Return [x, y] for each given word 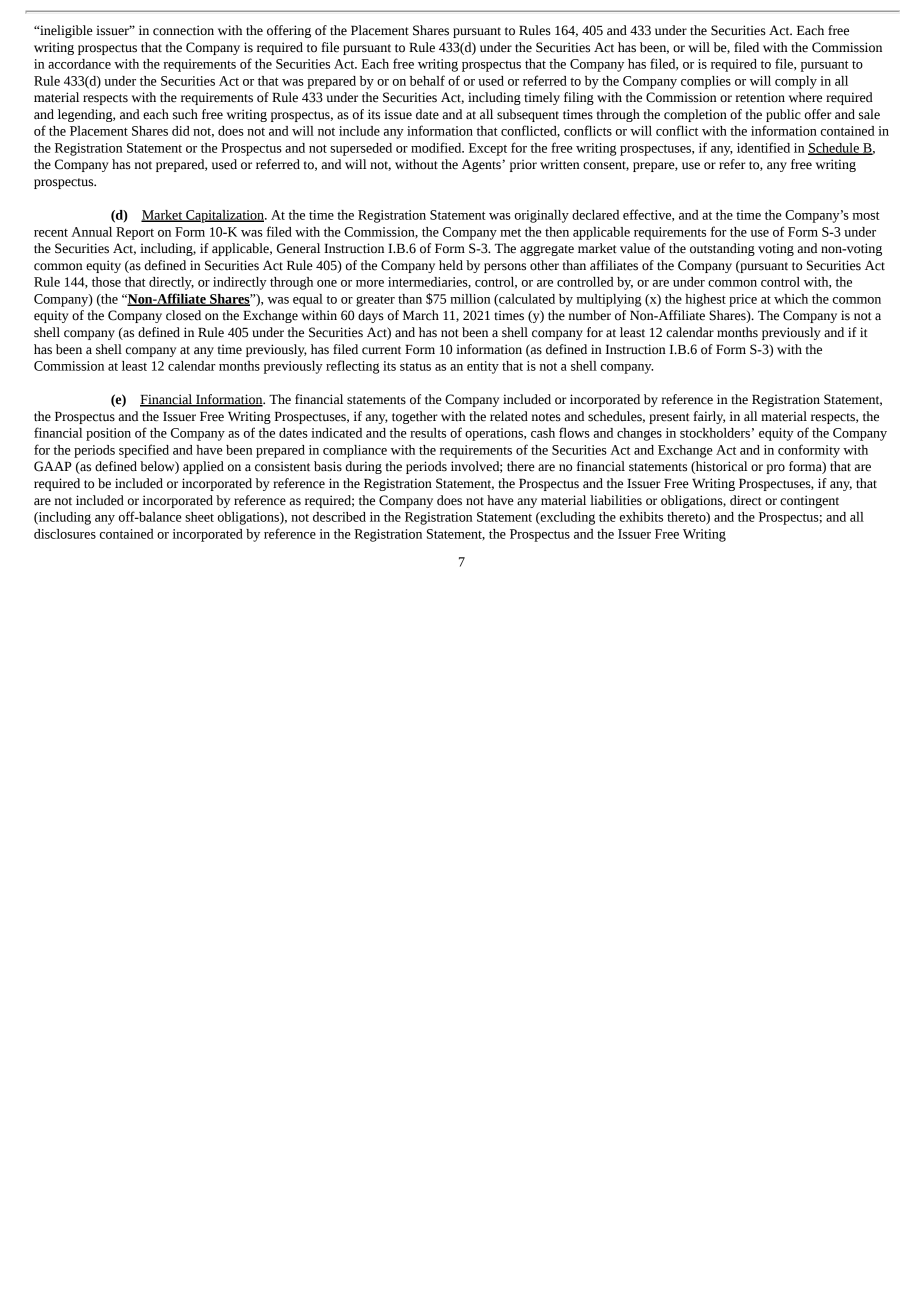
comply [796, 82]
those [106, 282]
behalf [427, 80]
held [451, 265]
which [791, 299]
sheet [199, 517]
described [339, 517]
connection [183, 30]
